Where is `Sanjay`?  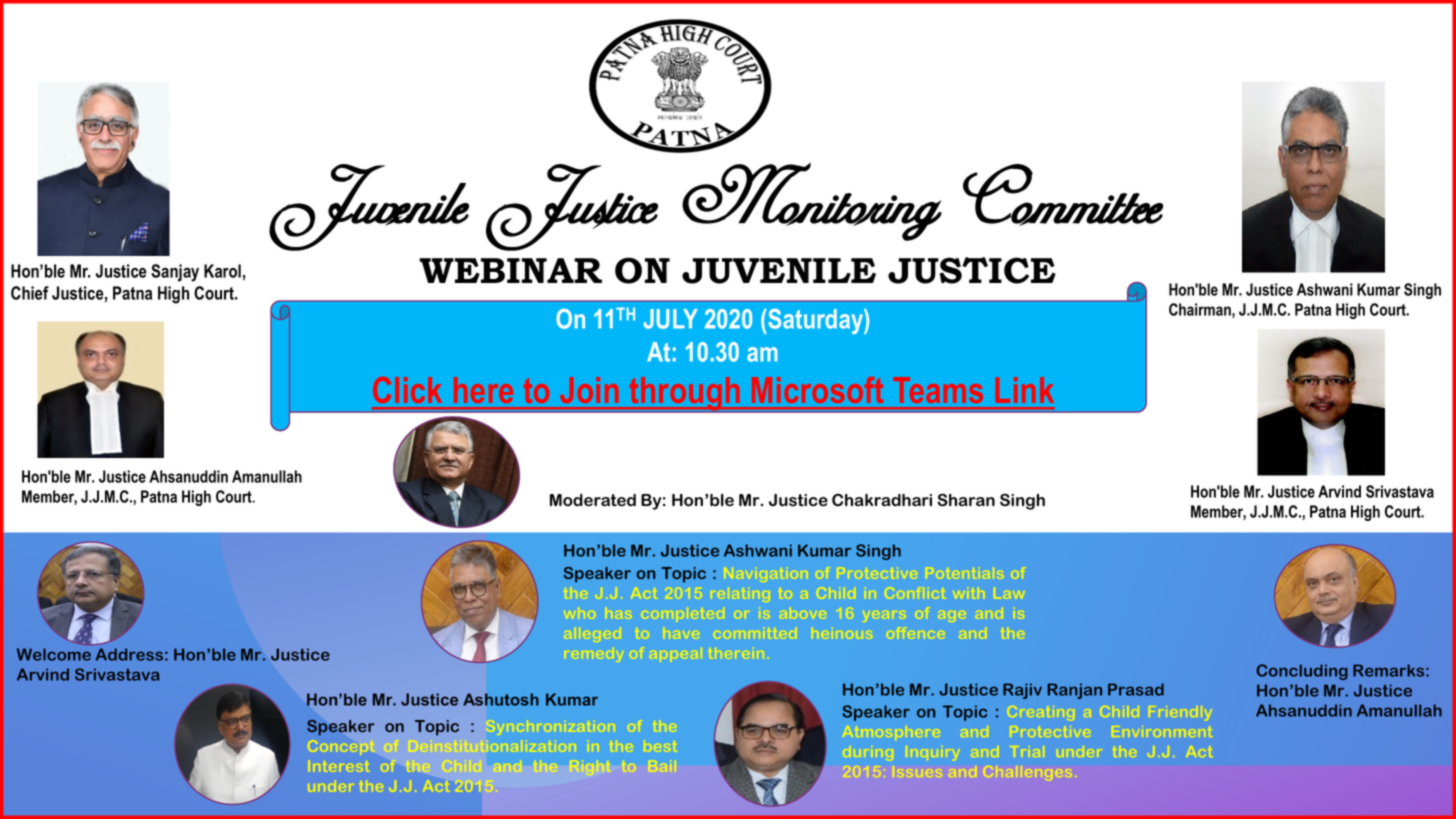 Sanjay is located at coordinates (175, 273).
